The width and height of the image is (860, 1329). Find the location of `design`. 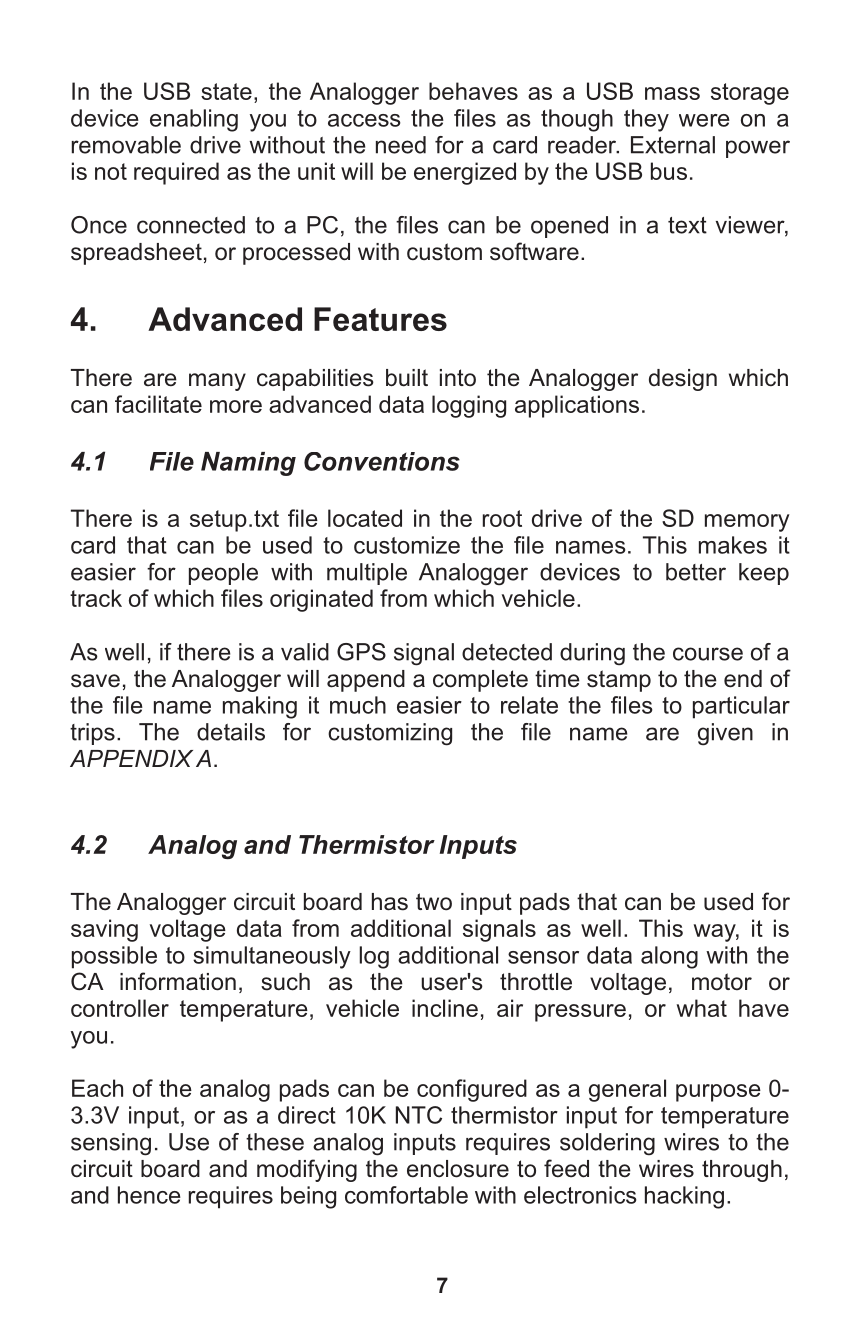

design is located at coordinates (683, 380).
